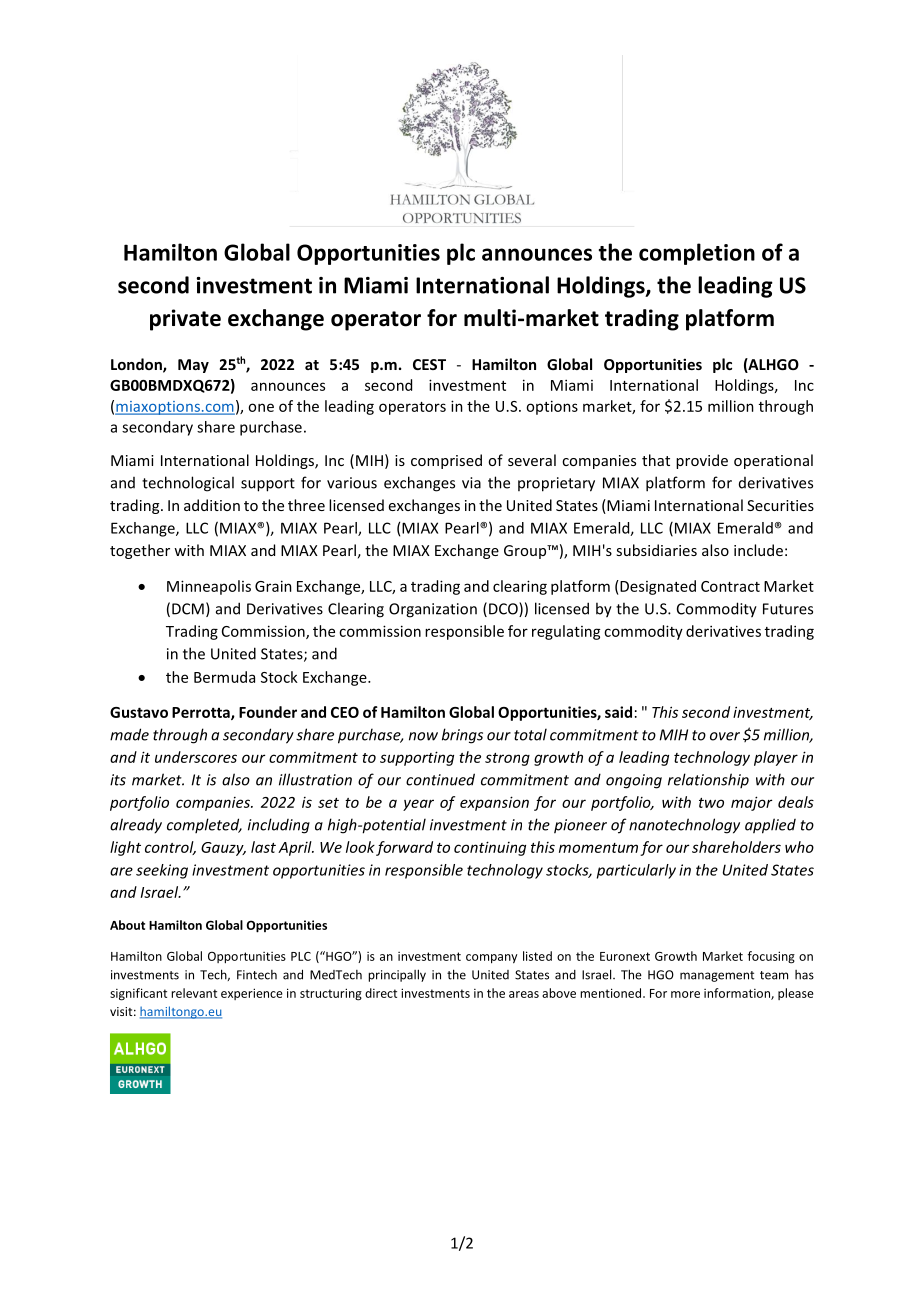 The width and height of the page is (924, 1308). What do you see at coordinates (194, 993) in the page?
I see `relevant` at bounding box center [194, 993].
